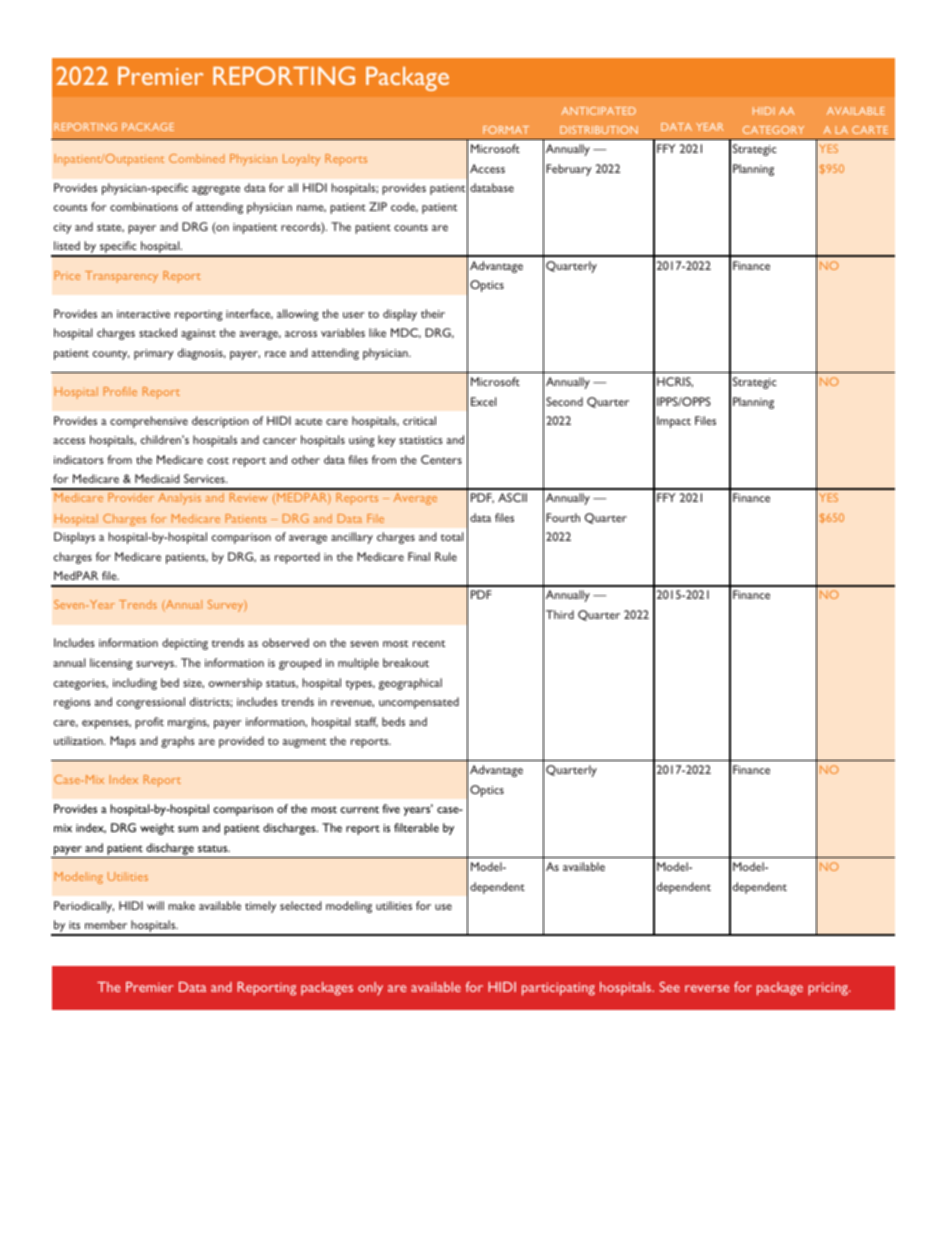  What do you see at coordinates (106, 924) in the document?
I see `member` at bounding box center [106, 924].
